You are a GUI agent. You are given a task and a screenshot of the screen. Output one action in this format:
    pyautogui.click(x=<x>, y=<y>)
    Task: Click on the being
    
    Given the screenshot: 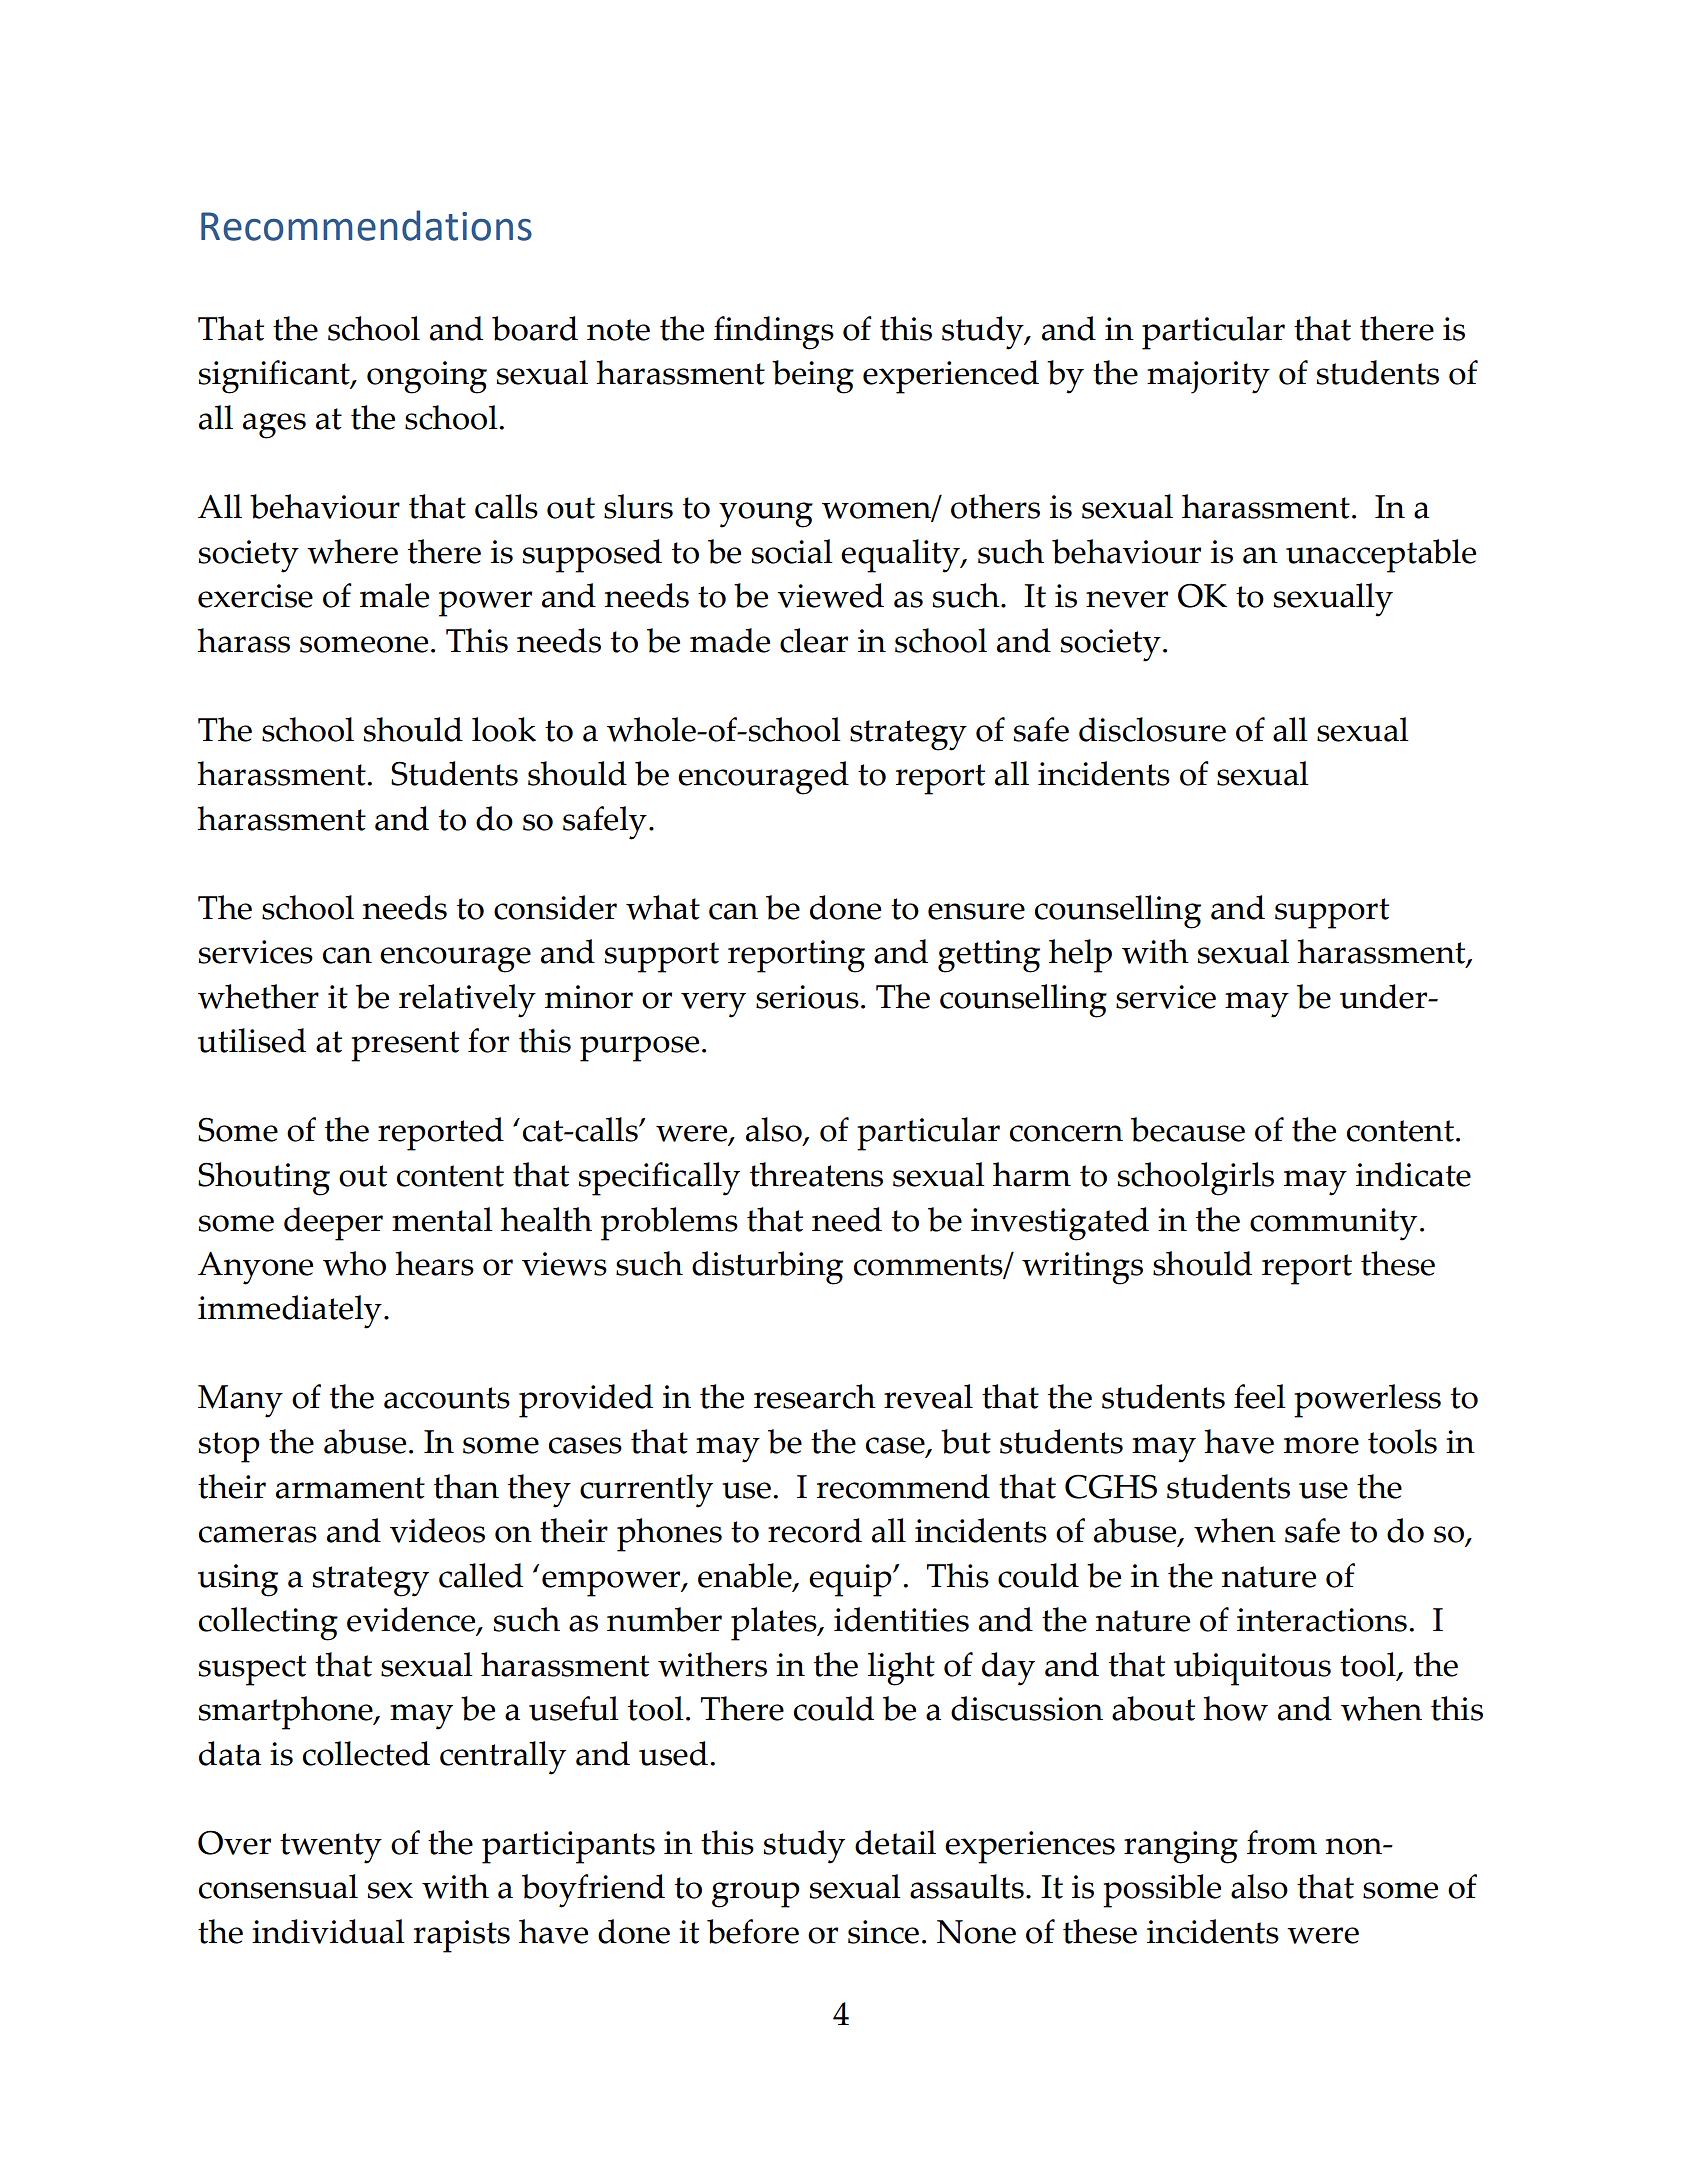 What is the action you would take?
    pyautogui.click(x=813, y=377)
